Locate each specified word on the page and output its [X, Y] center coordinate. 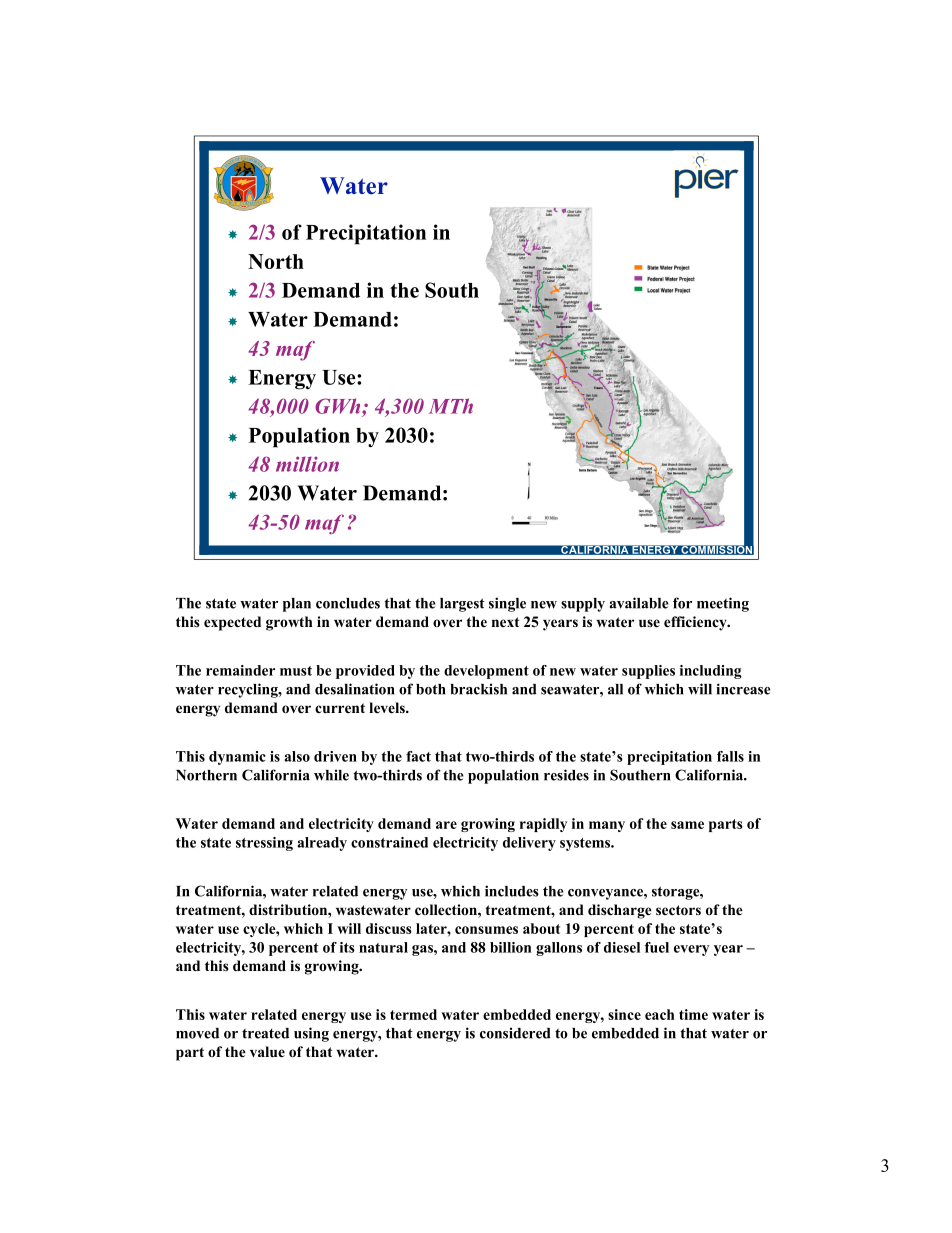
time [693, 1014]
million [307, 464]
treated [265, 1033]
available [639, 603]
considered [515, 1033]
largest [462, 605]
